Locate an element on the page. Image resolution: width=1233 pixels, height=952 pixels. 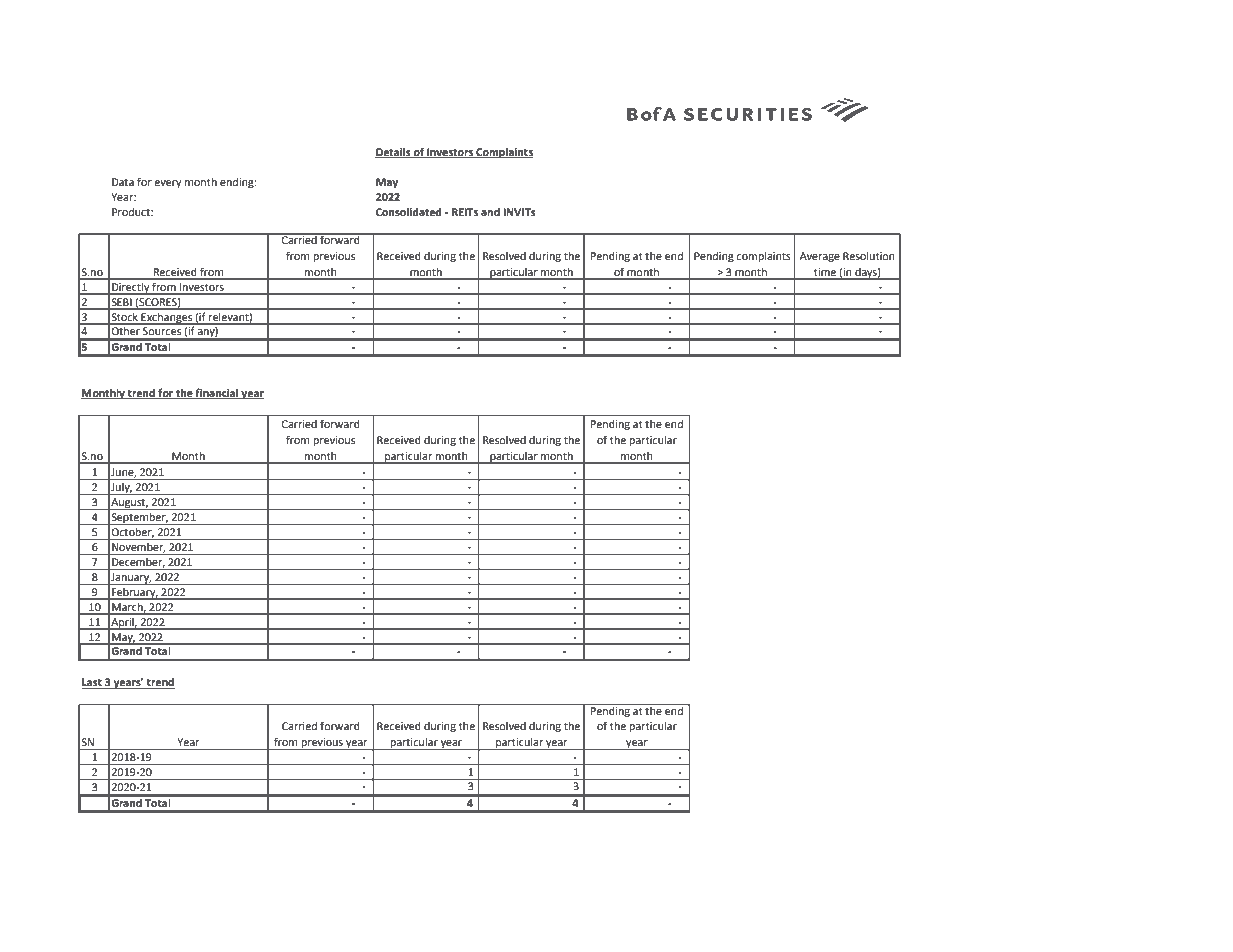
Consolidated is located at coordinates (409, 212).
